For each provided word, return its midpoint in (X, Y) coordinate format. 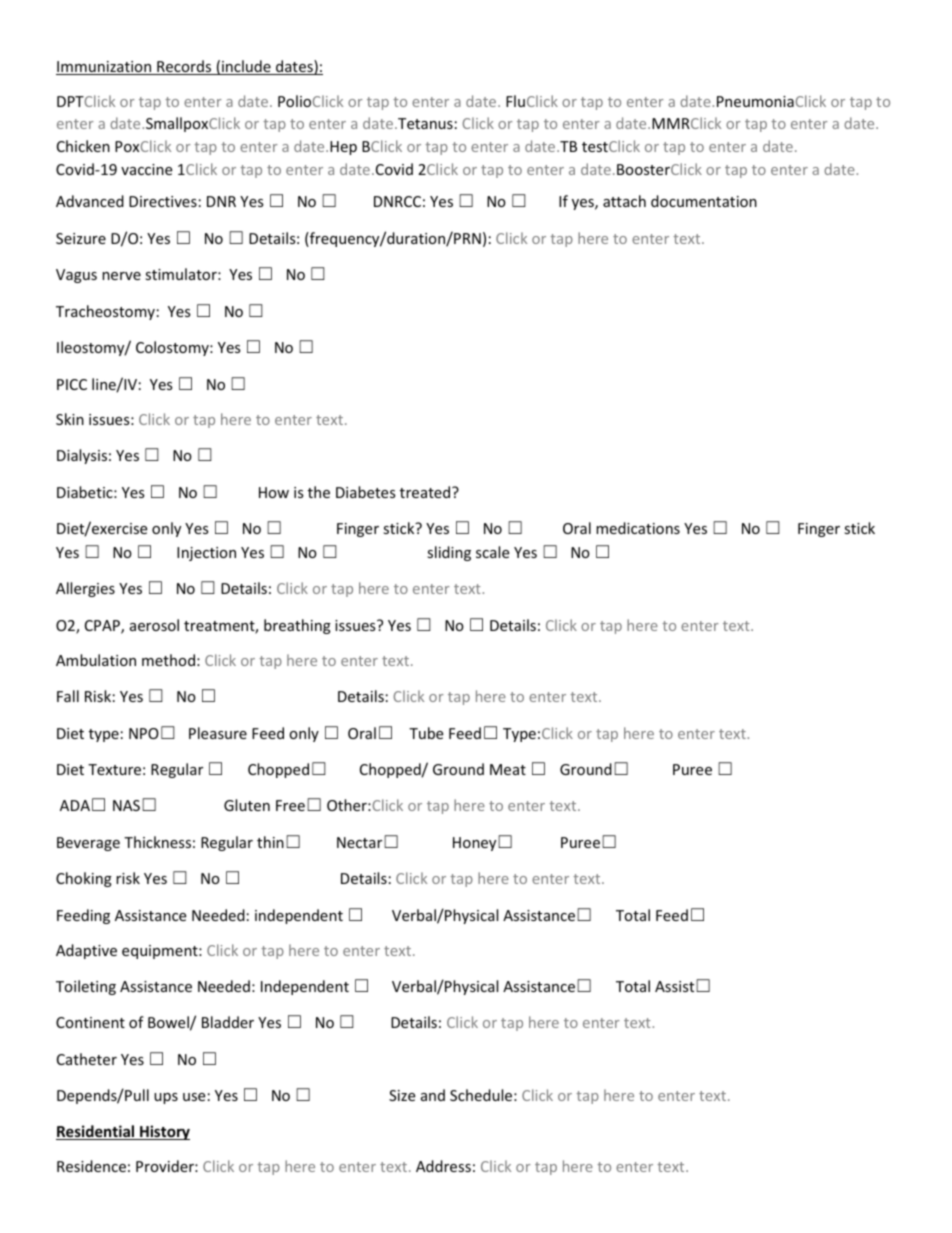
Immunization (105, 68)
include (246, 67)
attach (624, 201)
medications (638, 528)
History (164, 1132)
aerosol (154, 625)
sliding (449, 553)
